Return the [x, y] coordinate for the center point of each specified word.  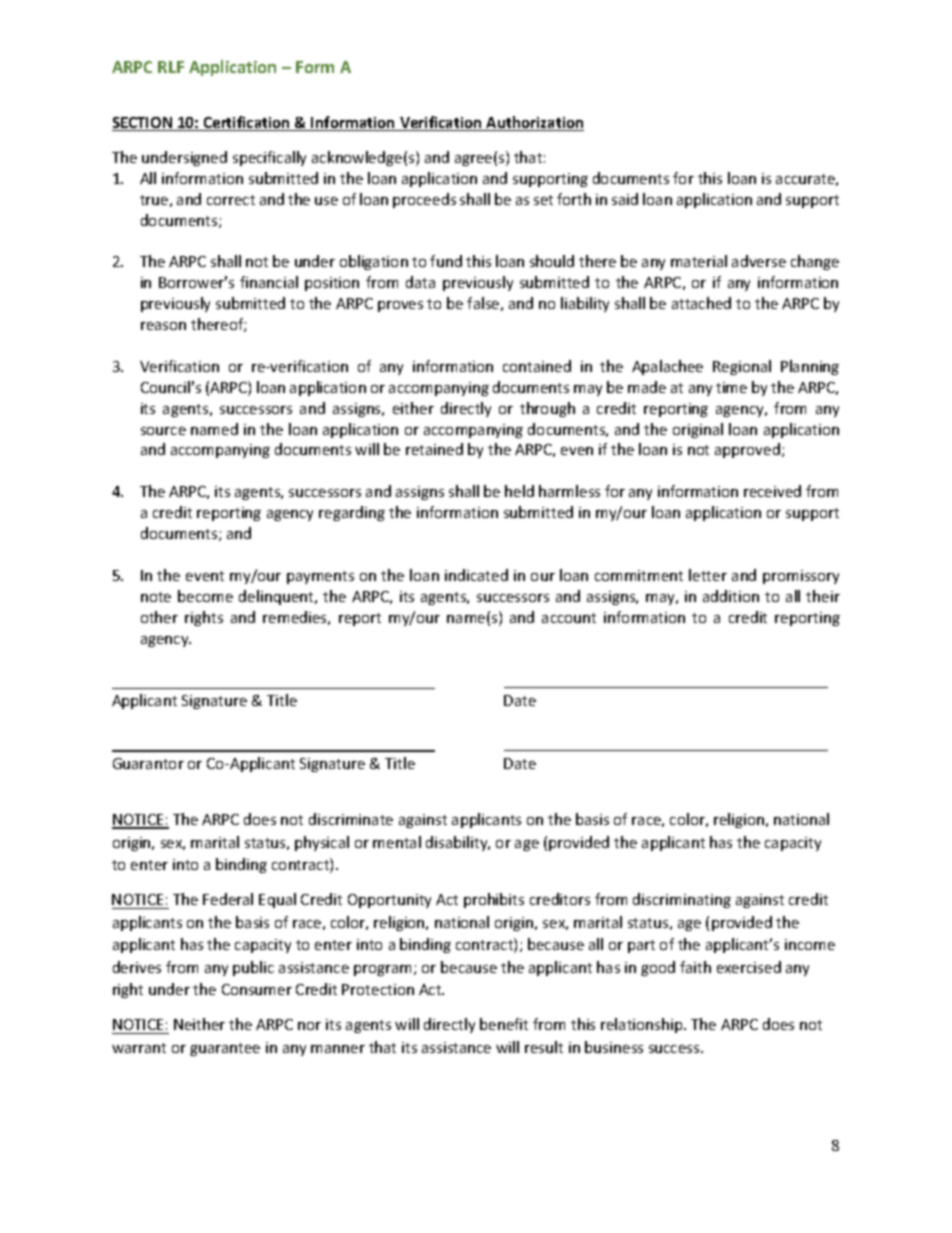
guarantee [225, 1049]
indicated [476, 575]
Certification [246, 123]
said [625, 199]
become [205, 596]
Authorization [534, 123]
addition [731, 596]
